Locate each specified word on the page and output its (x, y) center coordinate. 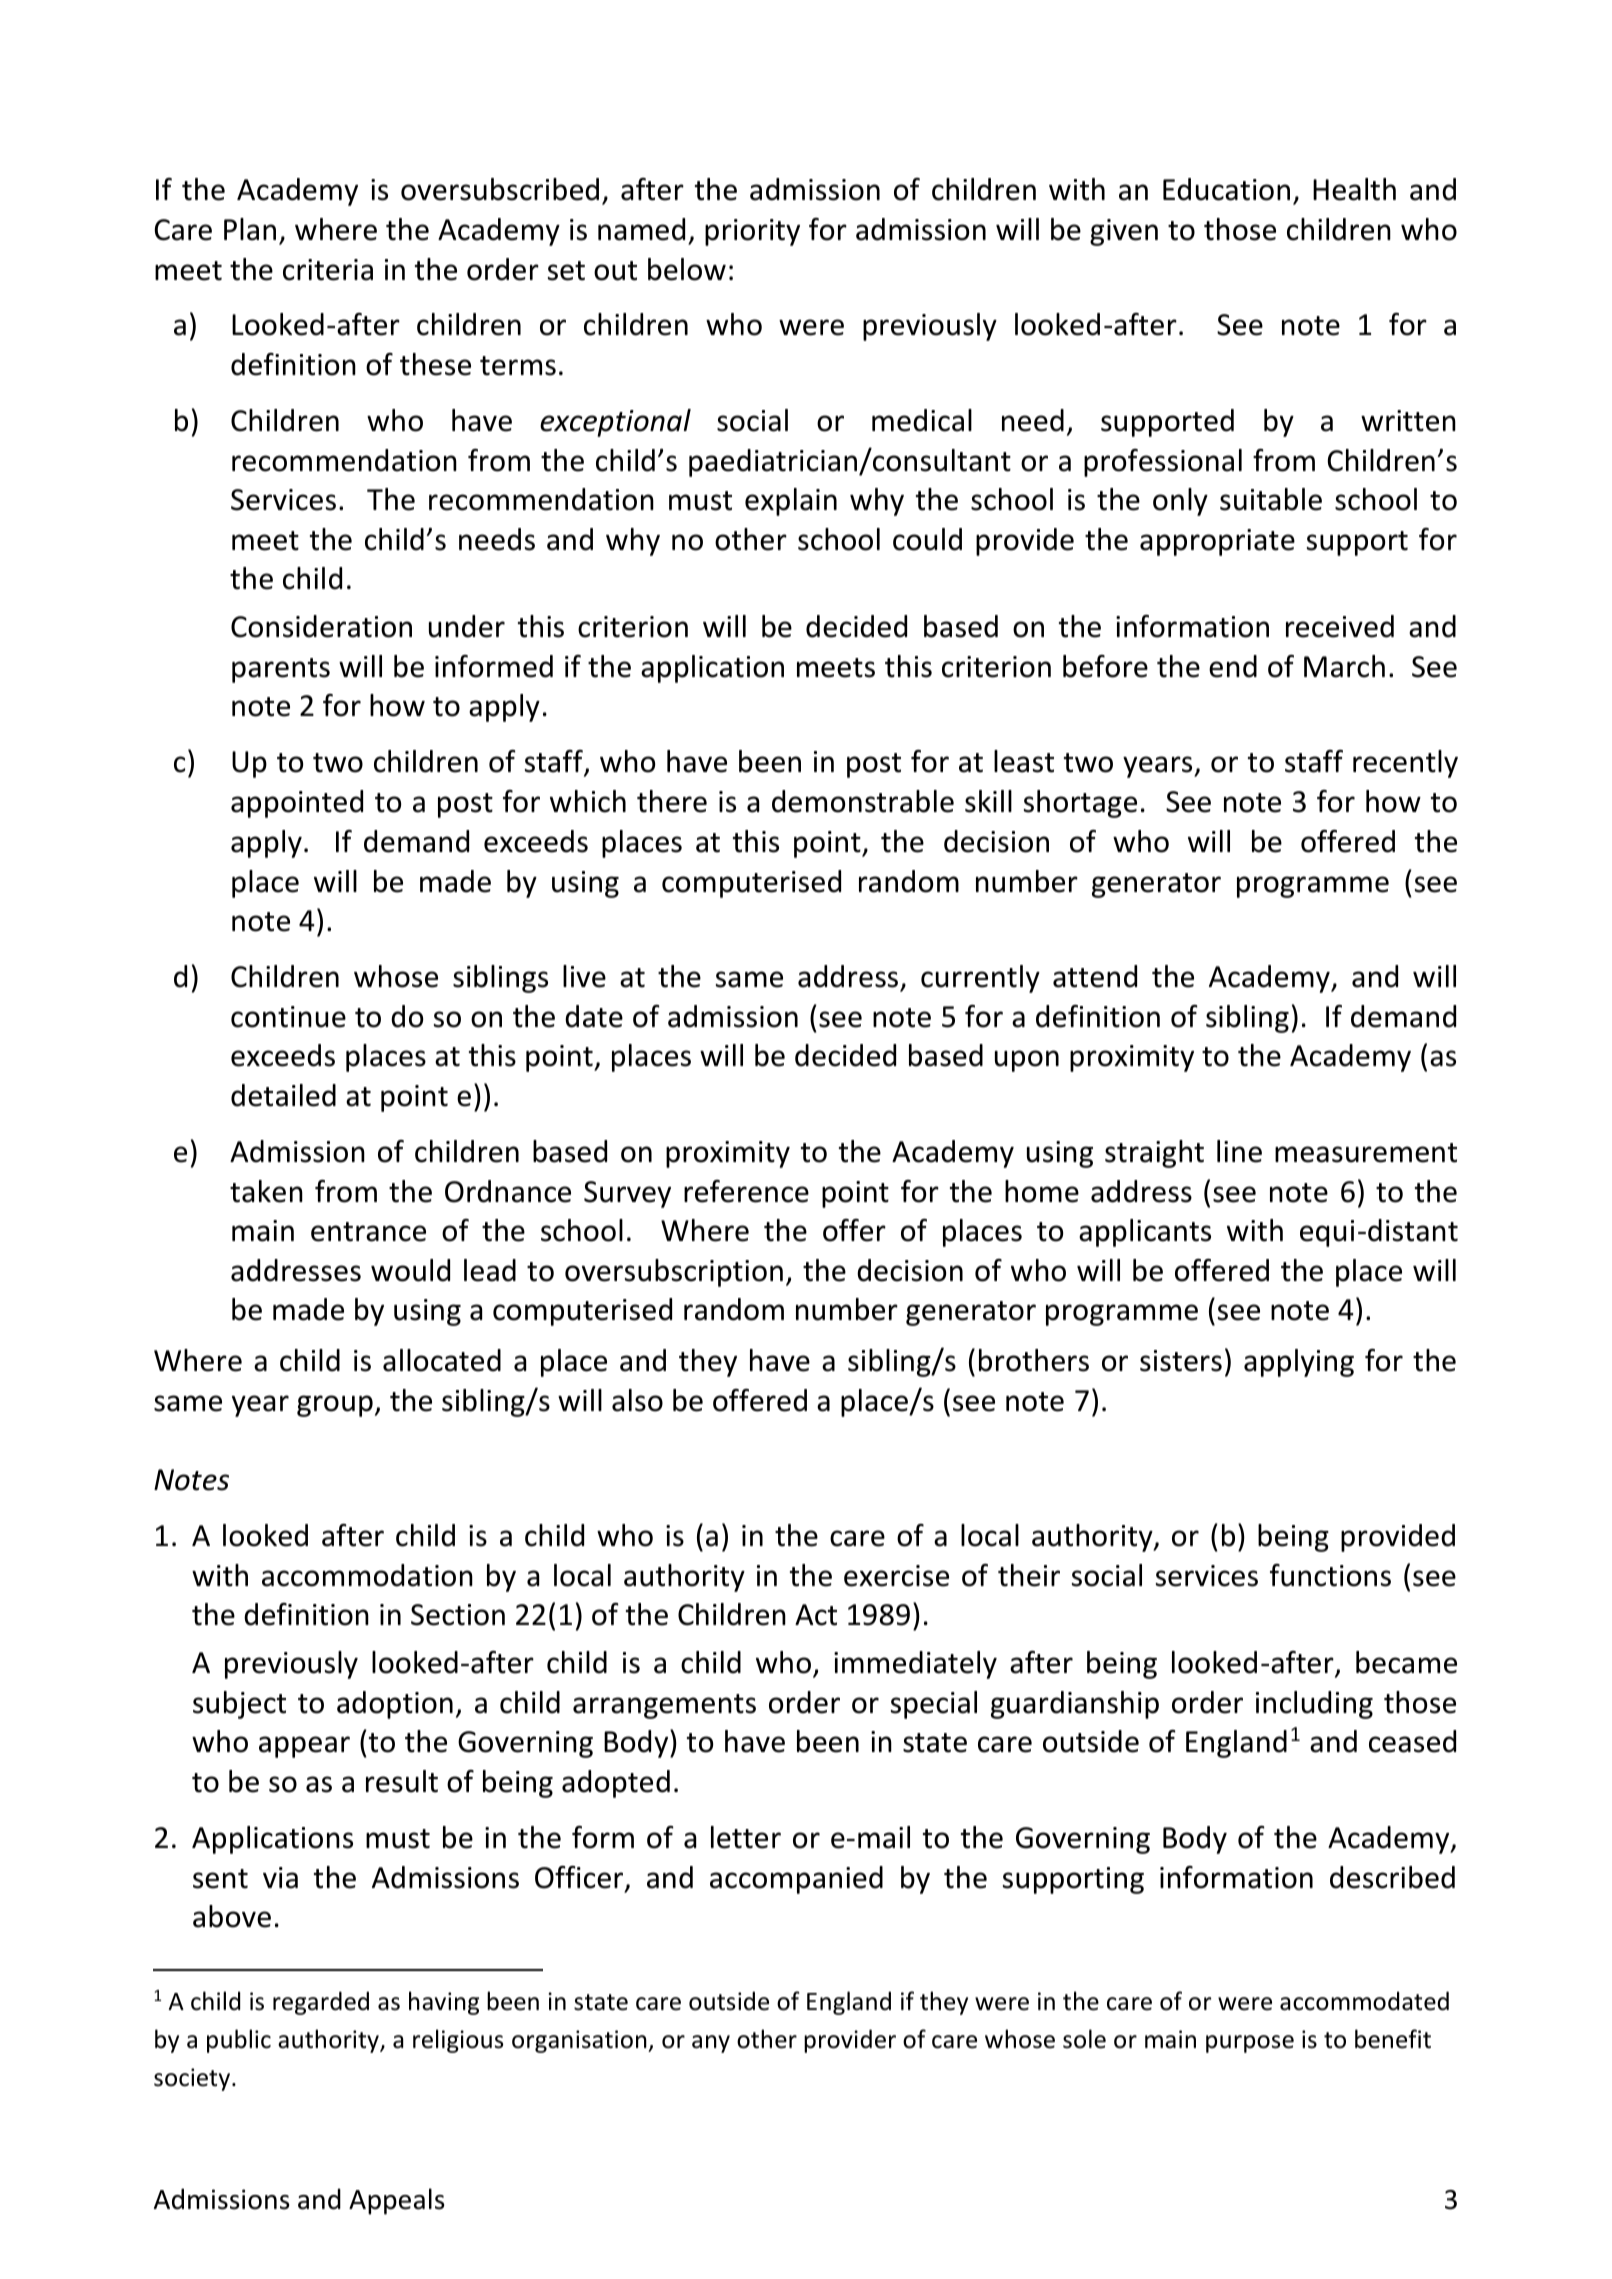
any (711, 2044)
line (1239, 1151)
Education (1226, 189)
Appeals (396, 2201)
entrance (368, 1232)
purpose (1250, 2044)
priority (752, 232)
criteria (328, 270)
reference (746, 1191)
